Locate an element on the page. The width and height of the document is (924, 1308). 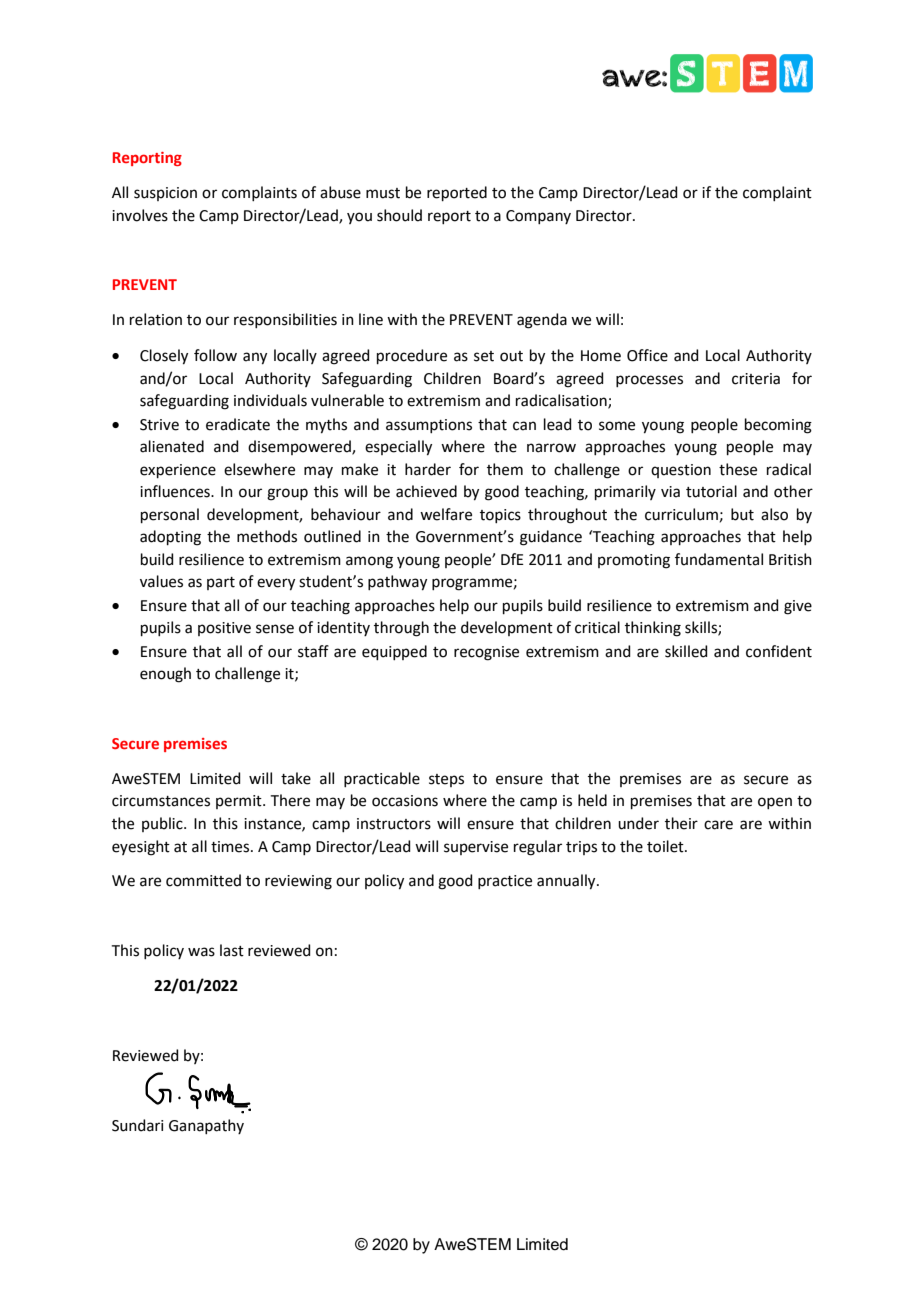
individuals is located at coordinates (270, 400).
